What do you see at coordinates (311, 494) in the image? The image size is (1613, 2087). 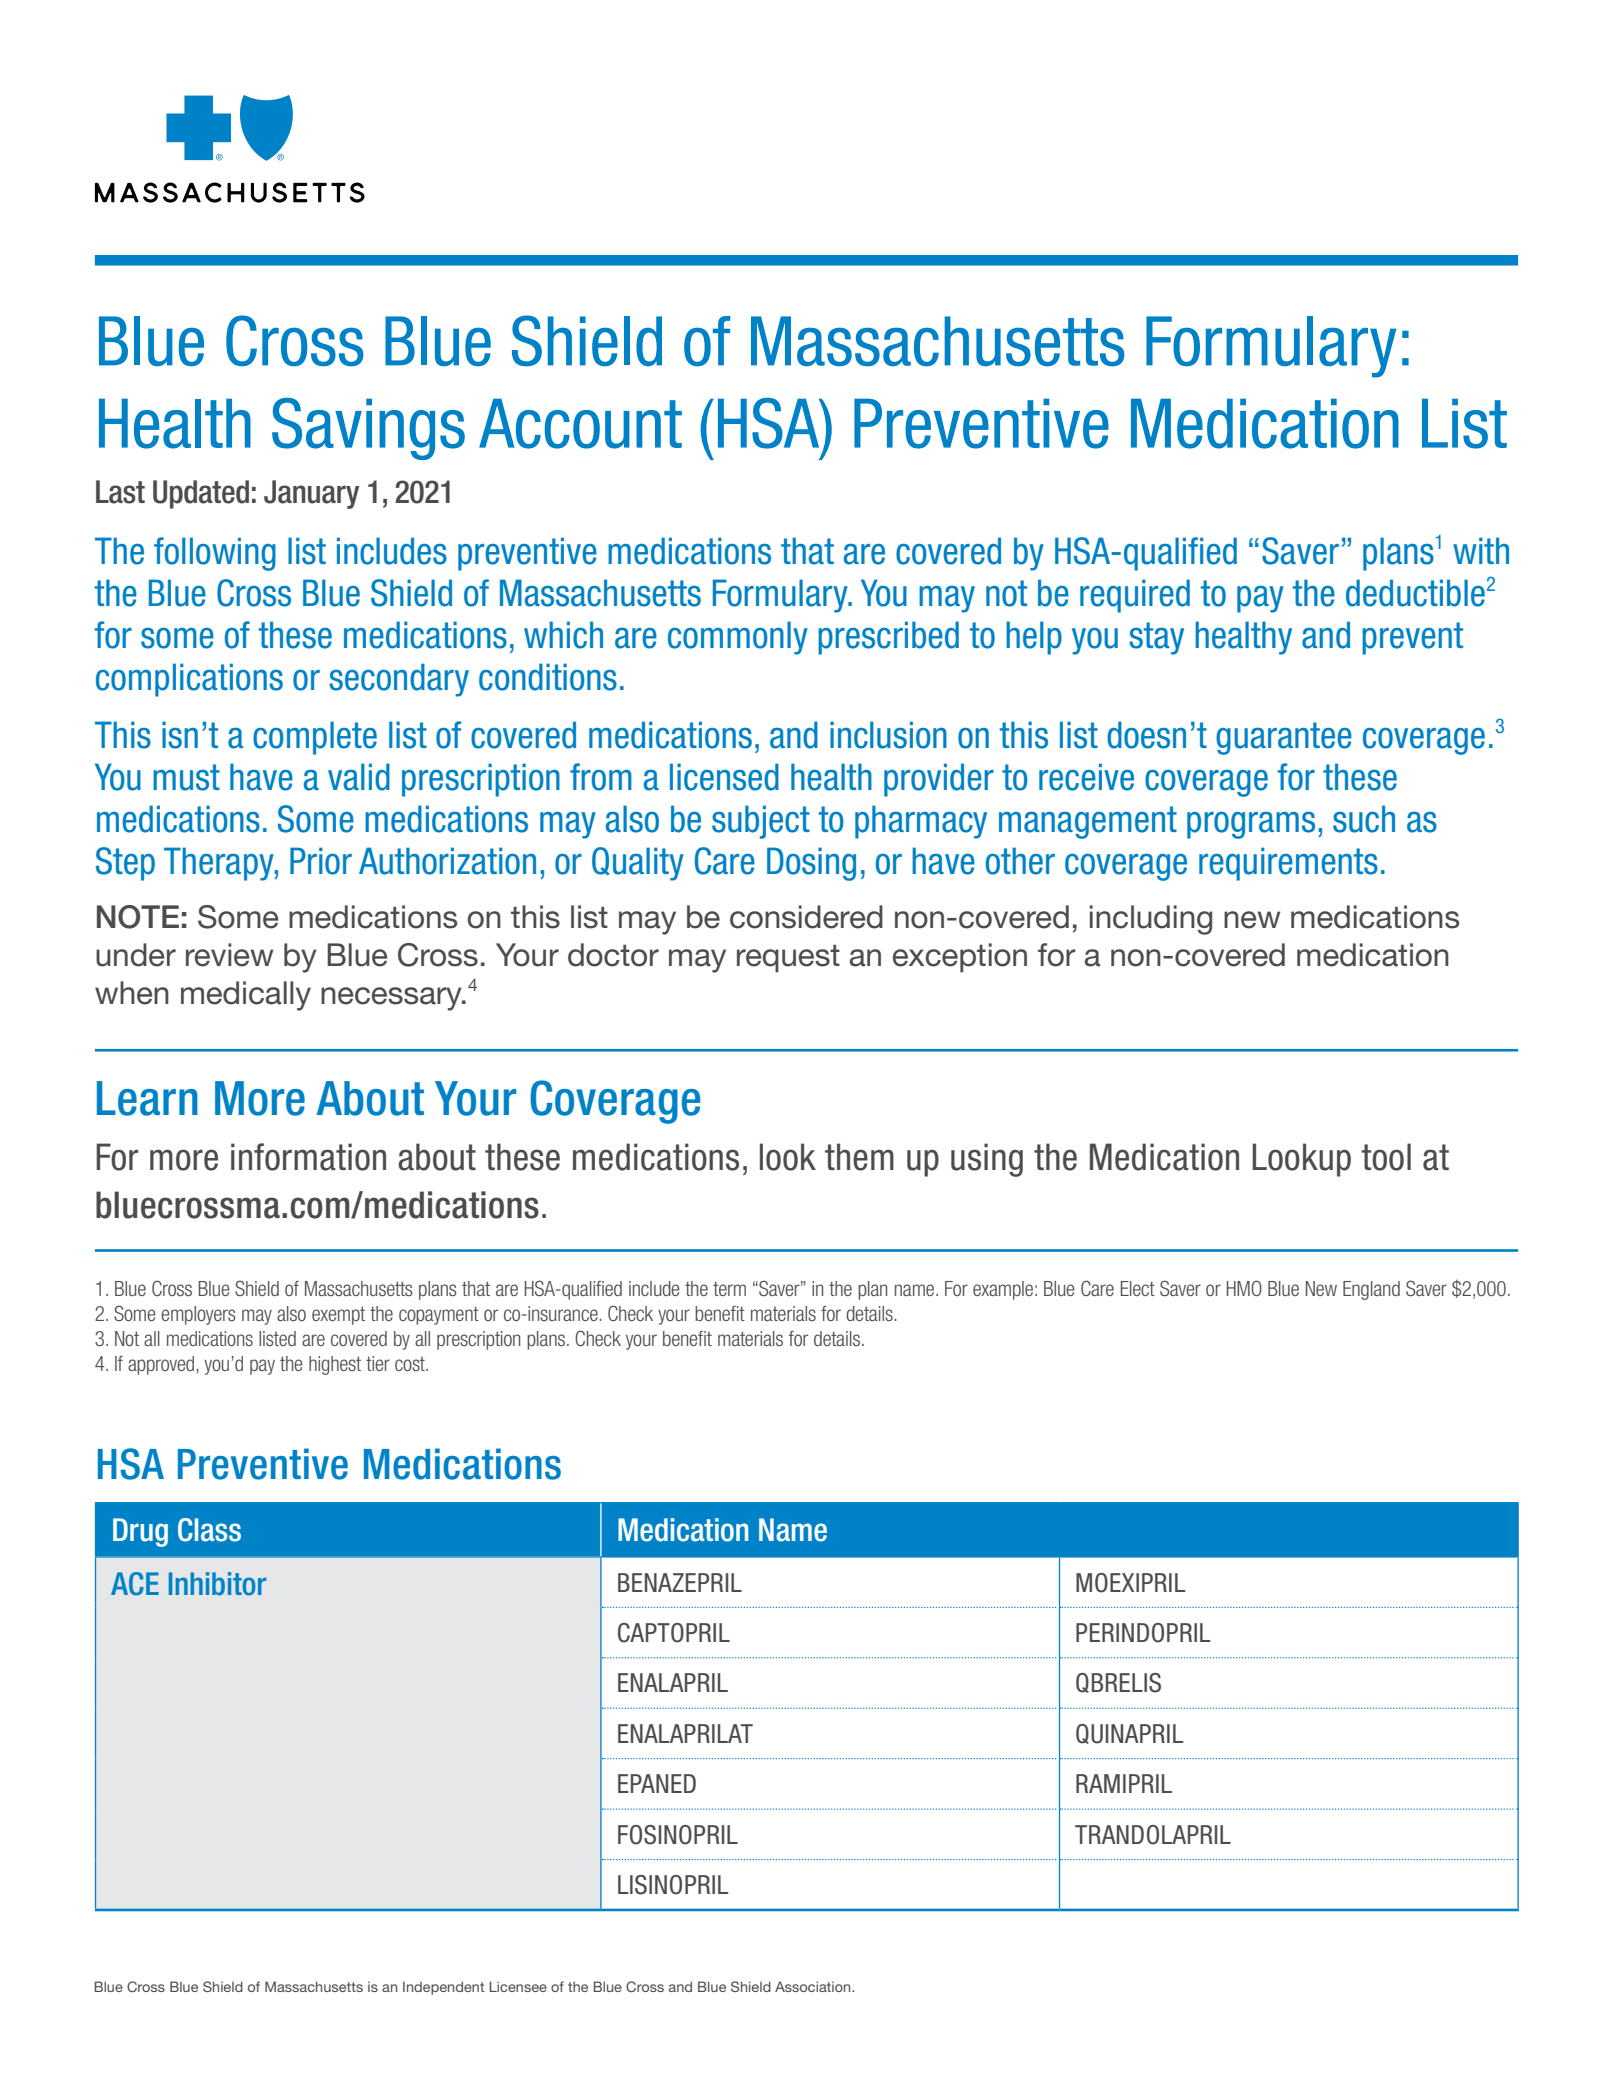 I see `January` at bounding box center [311, 494].
